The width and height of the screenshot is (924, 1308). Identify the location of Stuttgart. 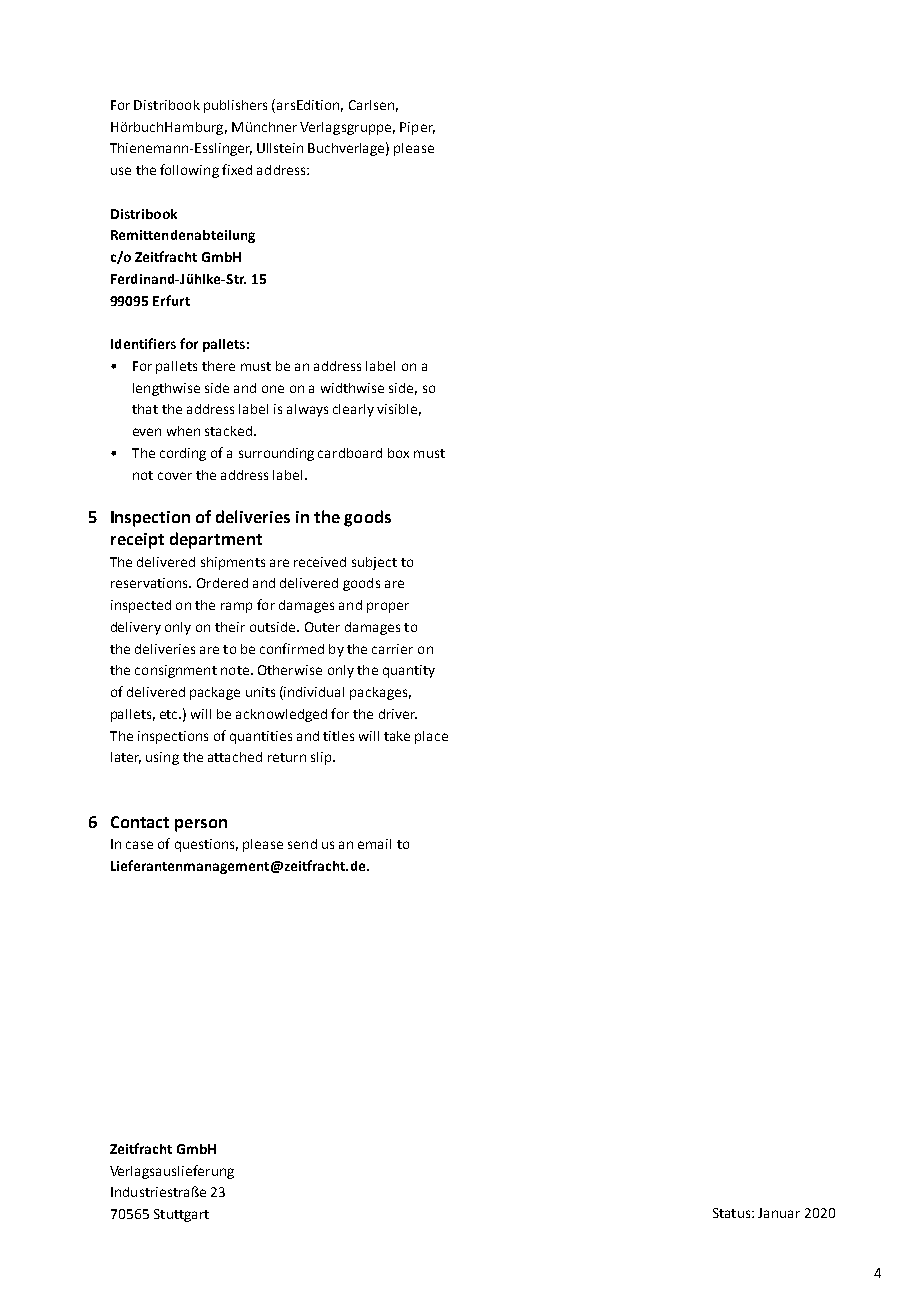
(181, 1215).
